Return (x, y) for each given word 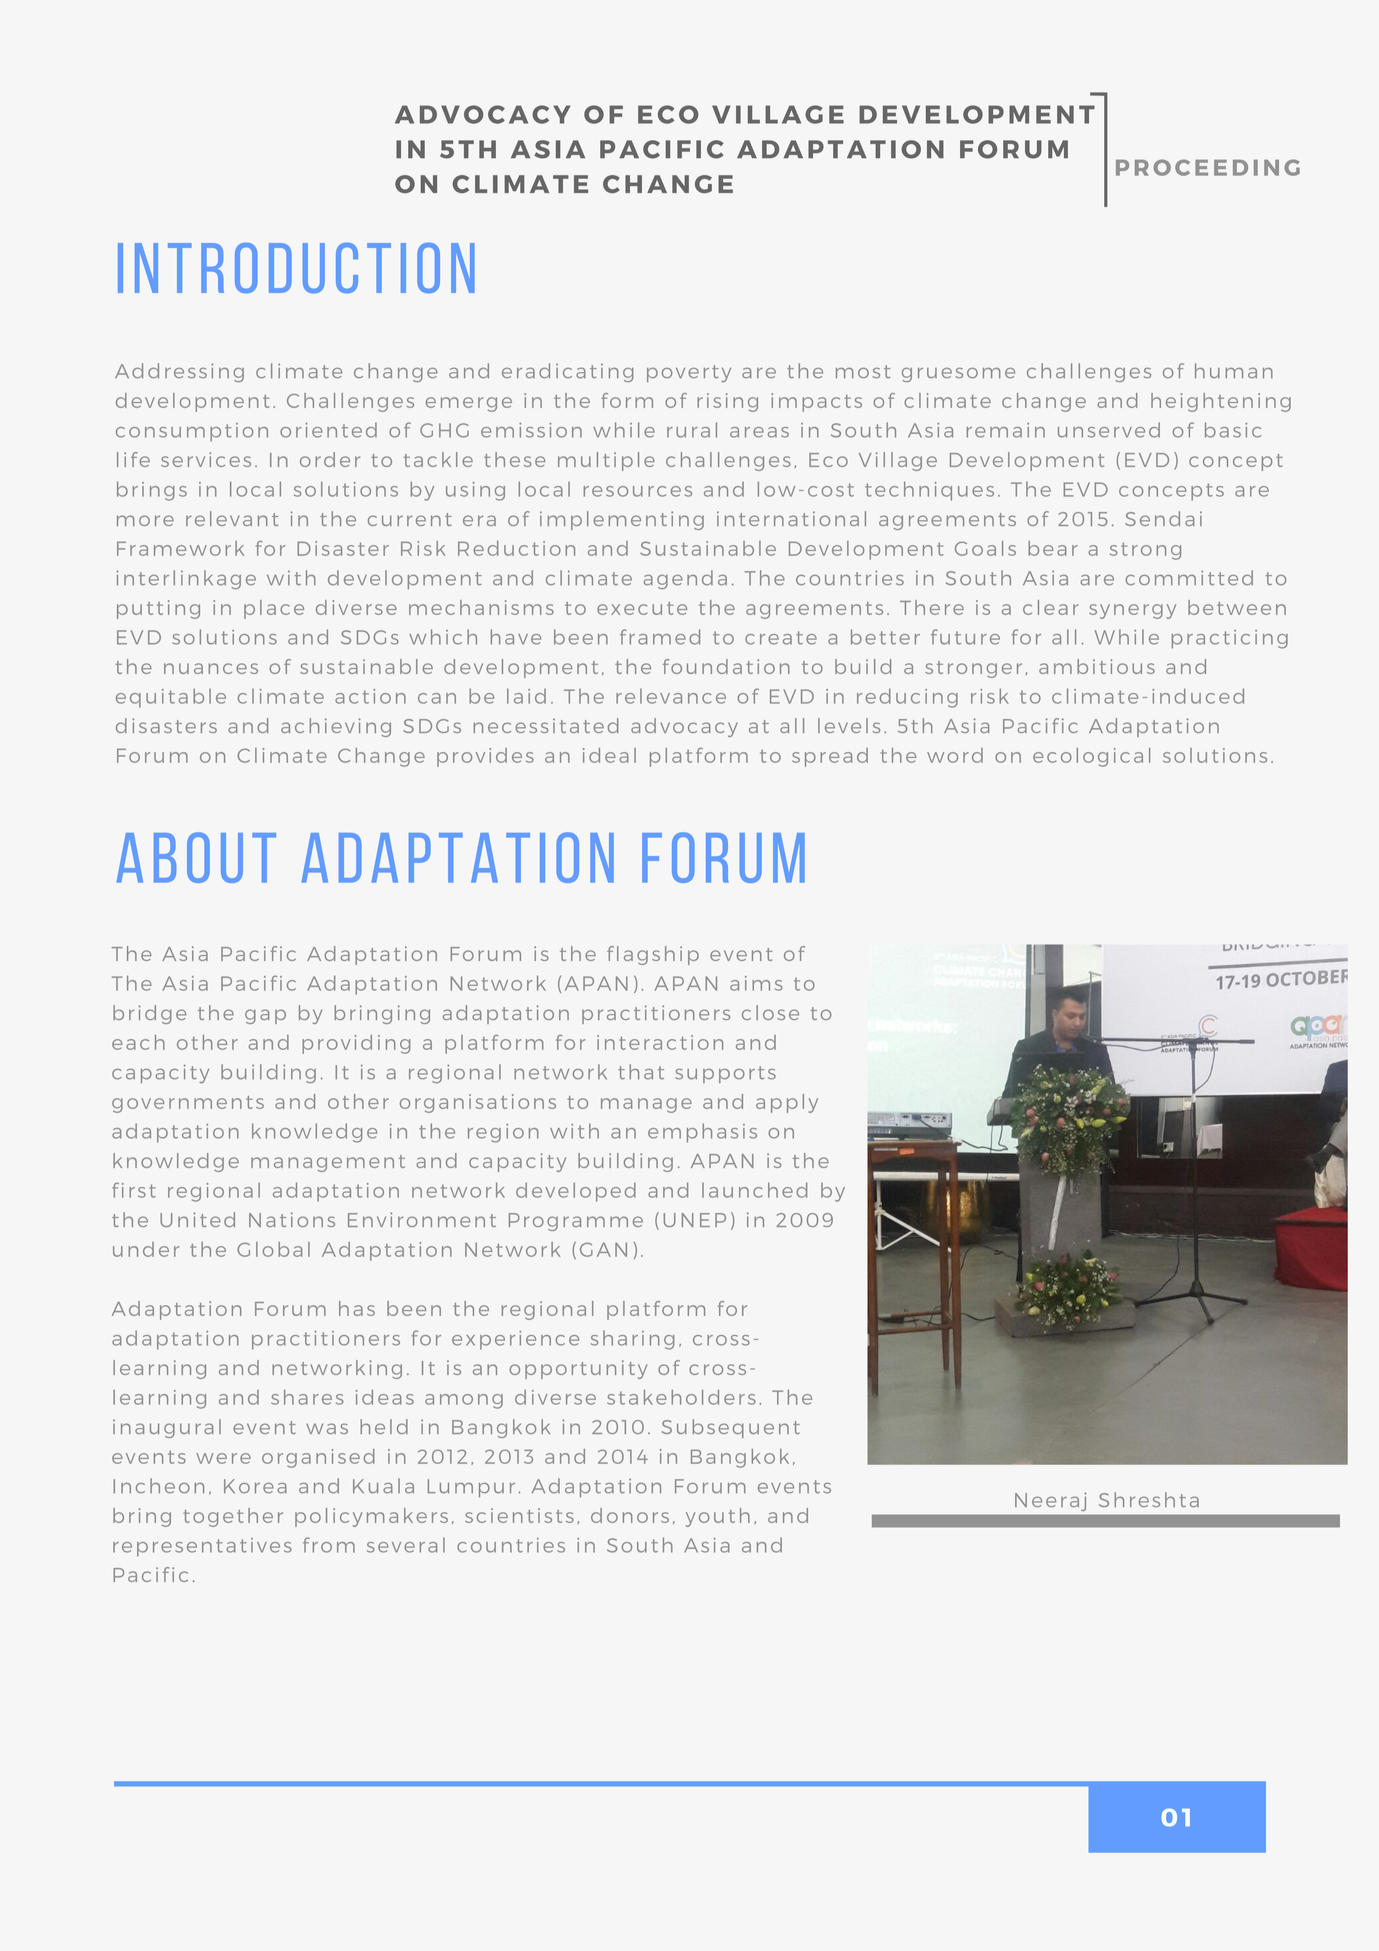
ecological (1091, 757)
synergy (1132, 611)
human (1234, 371)
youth (718, 1517)
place (274, 609)
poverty (689, 373)
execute (642, 608)
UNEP (695, 1220)
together (233, 1517)
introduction (296, 268)
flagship (653, 955)
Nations (292, 1219)
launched (754, 1190)
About (196, 857)
